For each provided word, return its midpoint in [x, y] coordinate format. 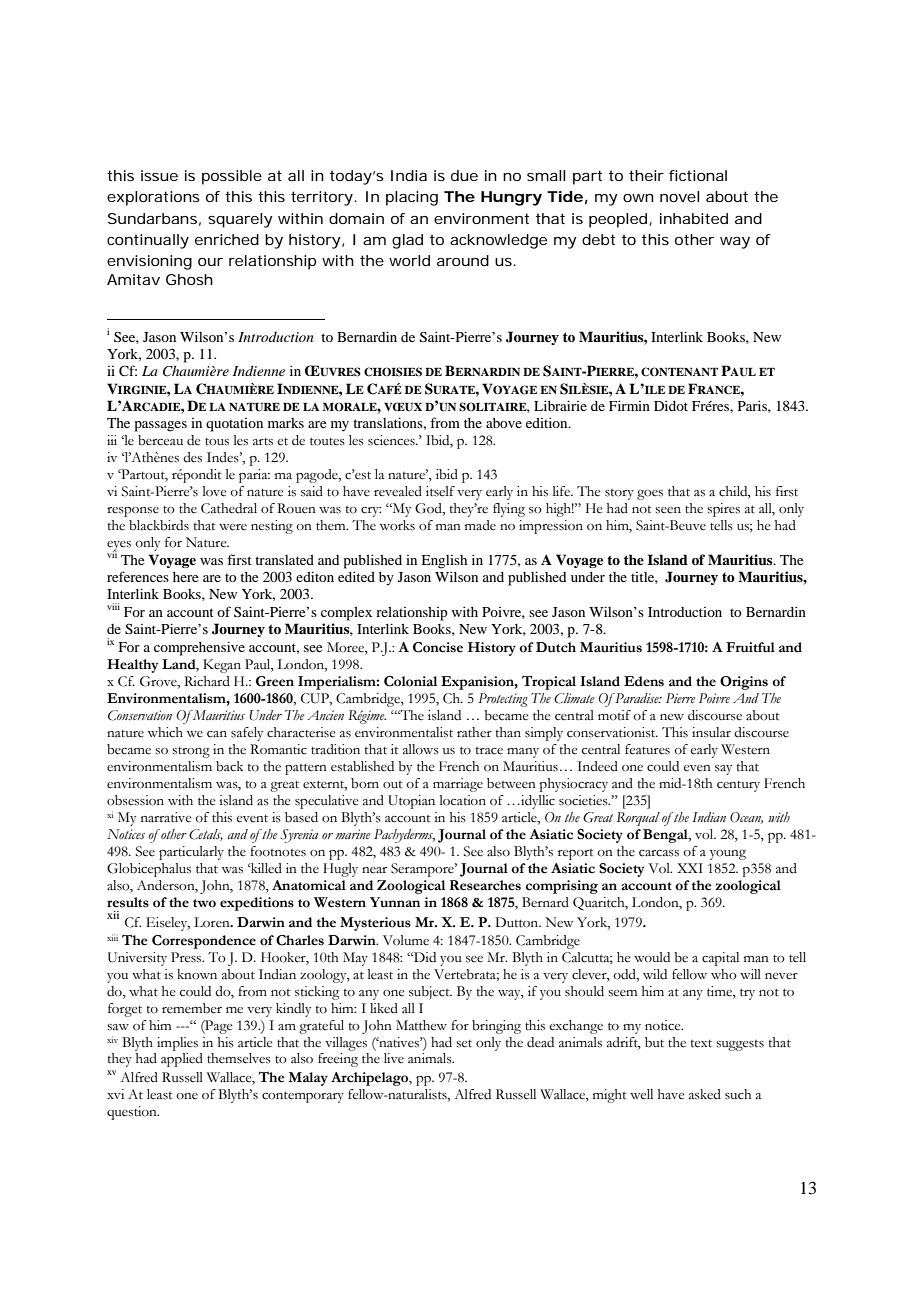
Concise [438, 647]
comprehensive [199, 648]
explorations [153, 198]
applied [182, 1060]
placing [412, 198]
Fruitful [750, 647]
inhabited [694, 218]
